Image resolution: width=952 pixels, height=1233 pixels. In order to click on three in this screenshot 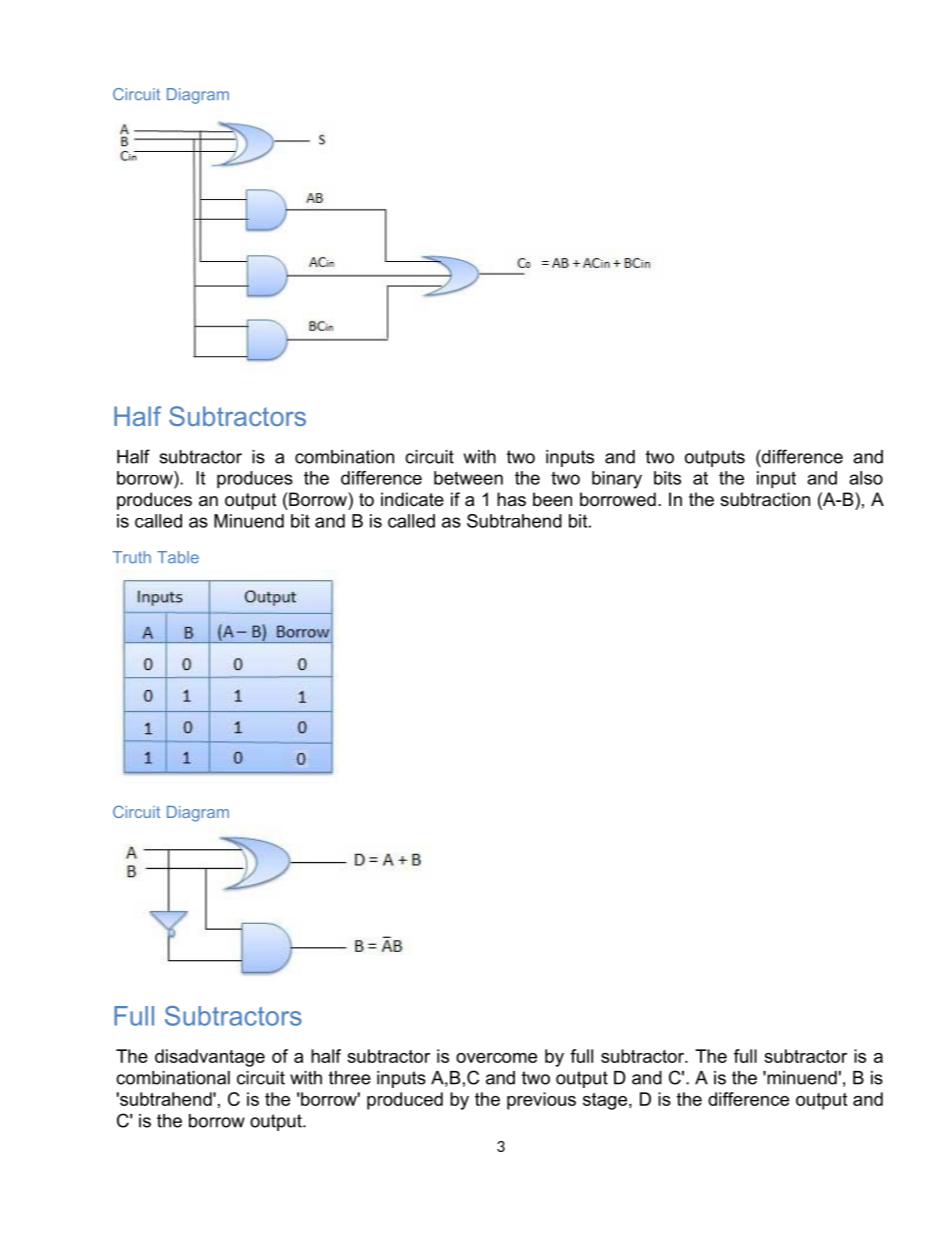, I will do `click(350, 1078)`.
